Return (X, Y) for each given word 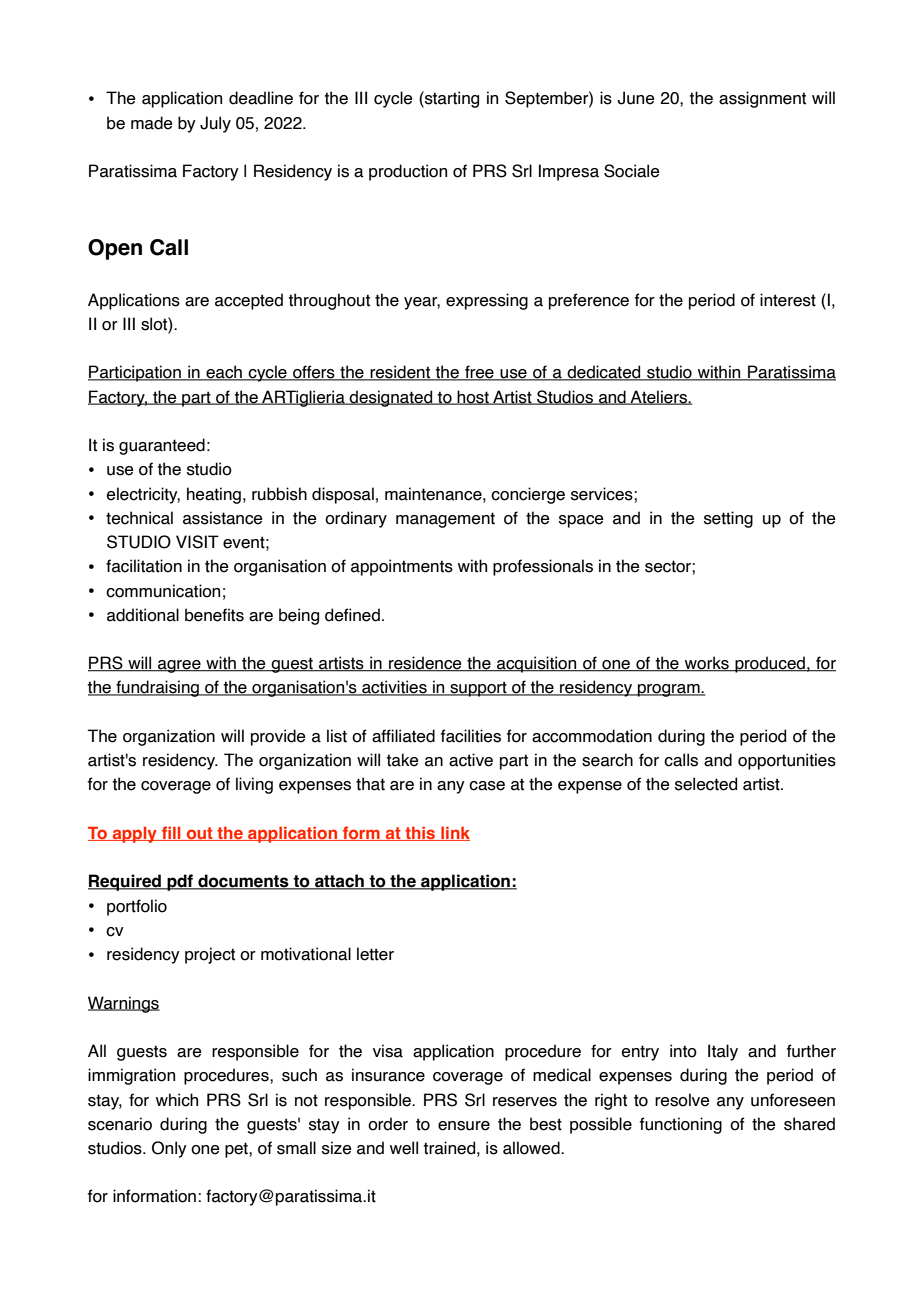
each (224, 373)
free (479, 373)
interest (788, 300)
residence (425, 664)
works (707, 664)
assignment (762, 99)
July (215, 124)
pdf (180, 882)
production (408, 172)
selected (706, 784)
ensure (464, 1126)
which (177, 1100)
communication (163, 591)
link (454, 833)
